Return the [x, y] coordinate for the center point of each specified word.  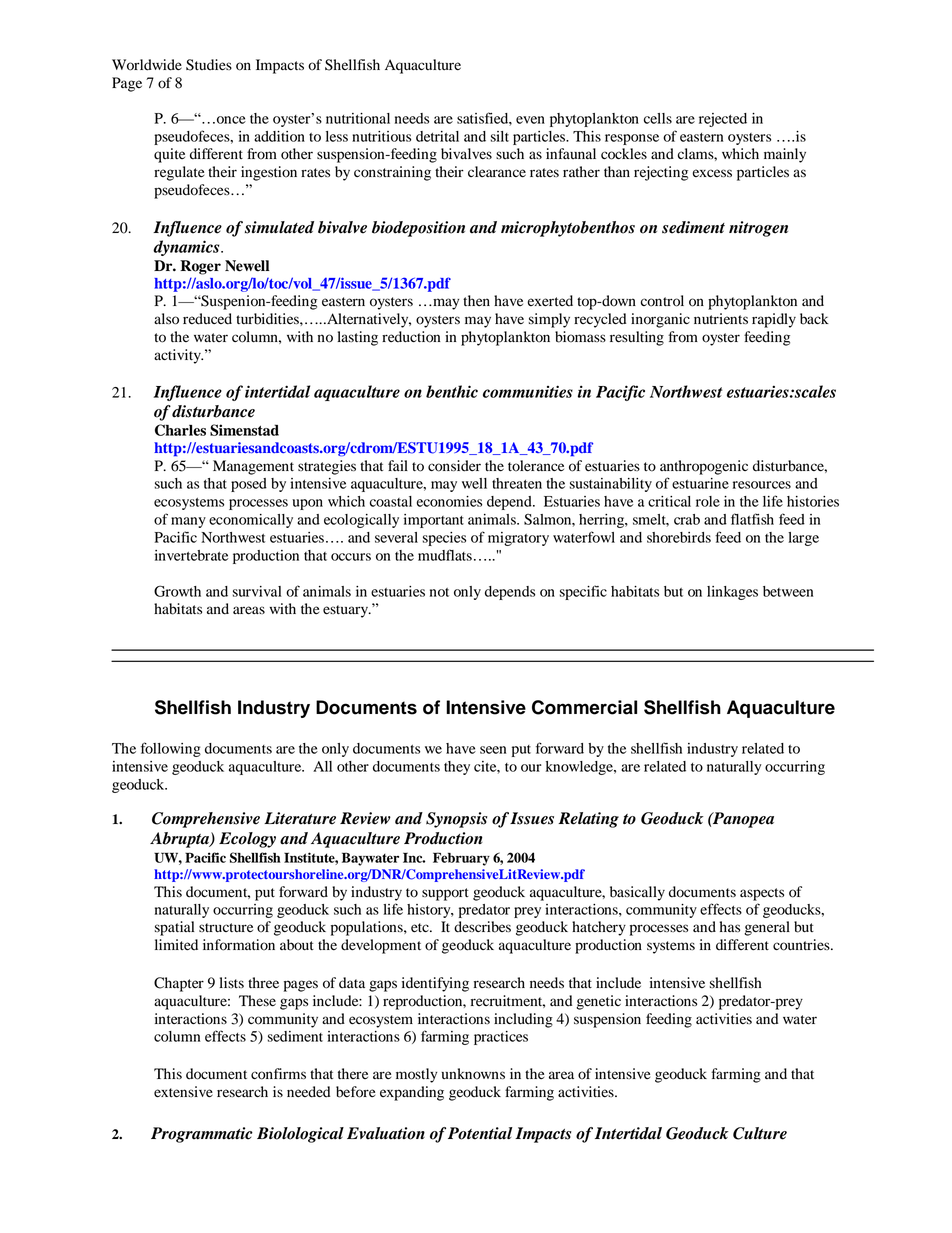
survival [257, 591]
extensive [183, 1092]
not [439, 592]
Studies [209, 65]
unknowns [473, 1074]
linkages [732, 593]
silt [500, 136]
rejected [723, 120]
